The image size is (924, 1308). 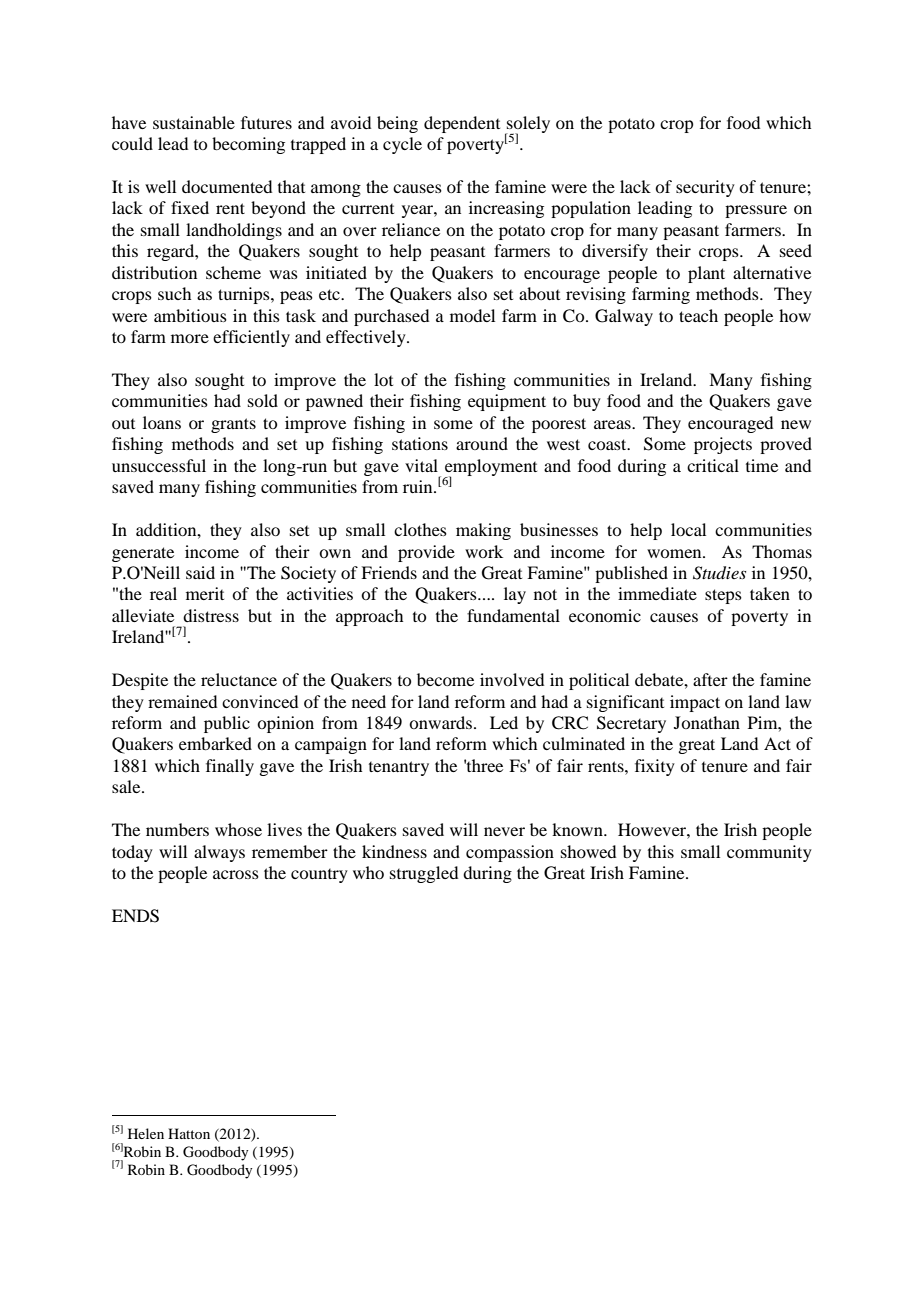 What do you see at coordinates (713, 465) in the screenshot?
I see `critical` at bounding box center [713, 465].
